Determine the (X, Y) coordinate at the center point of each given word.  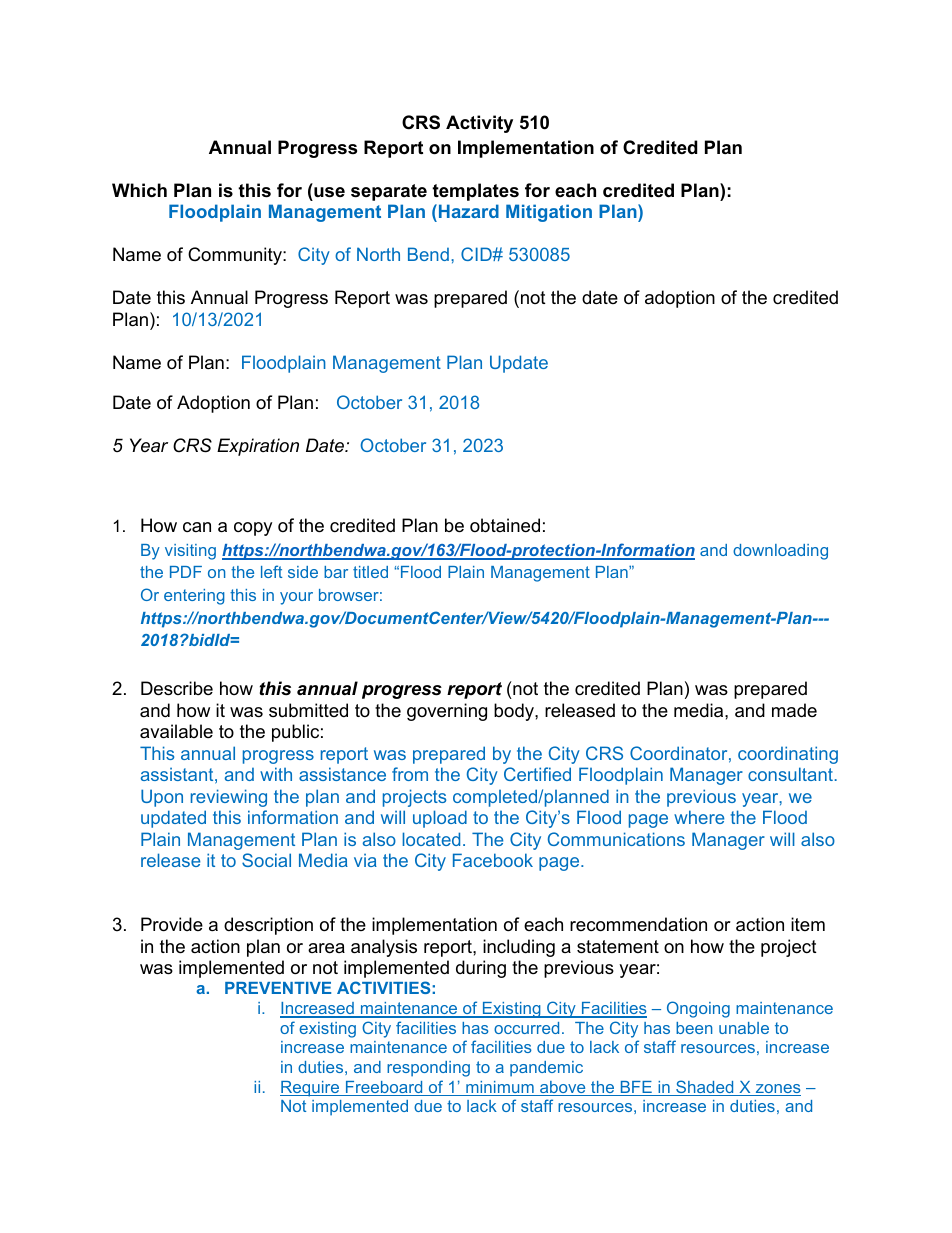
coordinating (788, 755)
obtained (505, 525)
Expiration (258, 447)
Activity (479, 124)
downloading (780, 552)
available (176, 731)
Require (311, 1089)
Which (139, 190)
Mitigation (549, 213)
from (410, 774)
